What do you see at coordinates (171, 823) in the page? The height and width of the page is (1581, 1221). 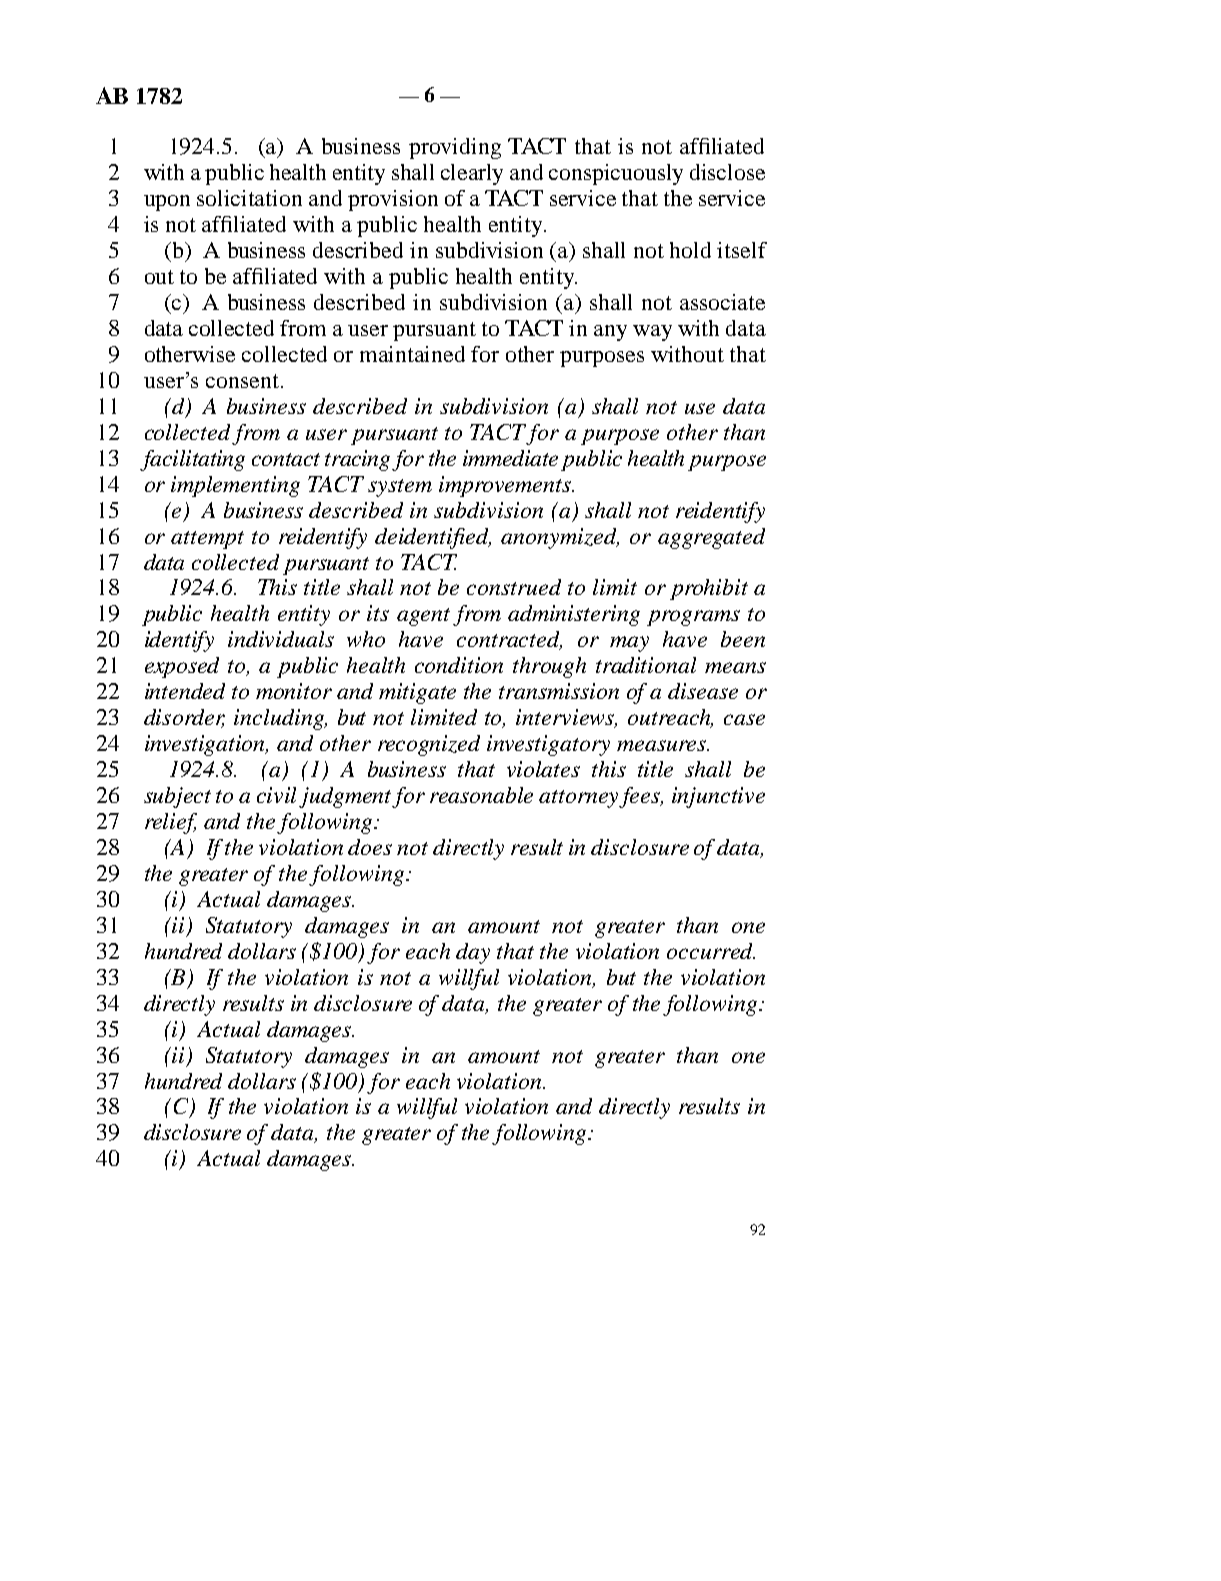 I see `relief` at bounding box center [171, 823].
